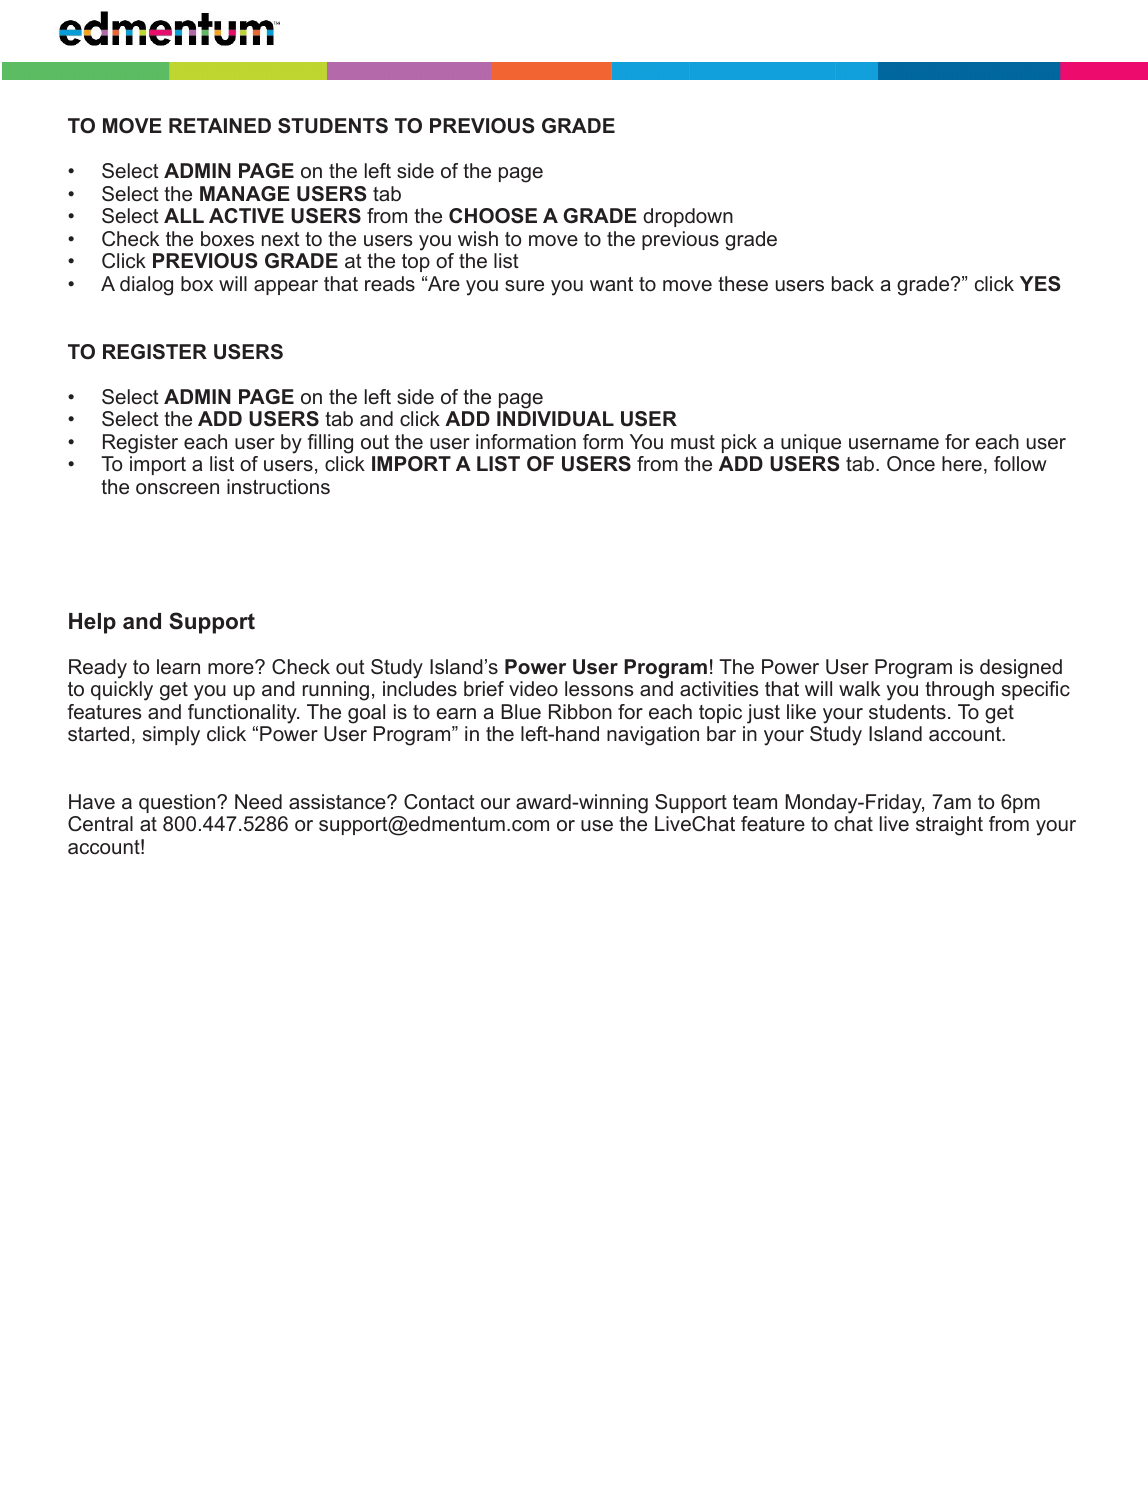  I want to click on Contact, so click(439, 802).
